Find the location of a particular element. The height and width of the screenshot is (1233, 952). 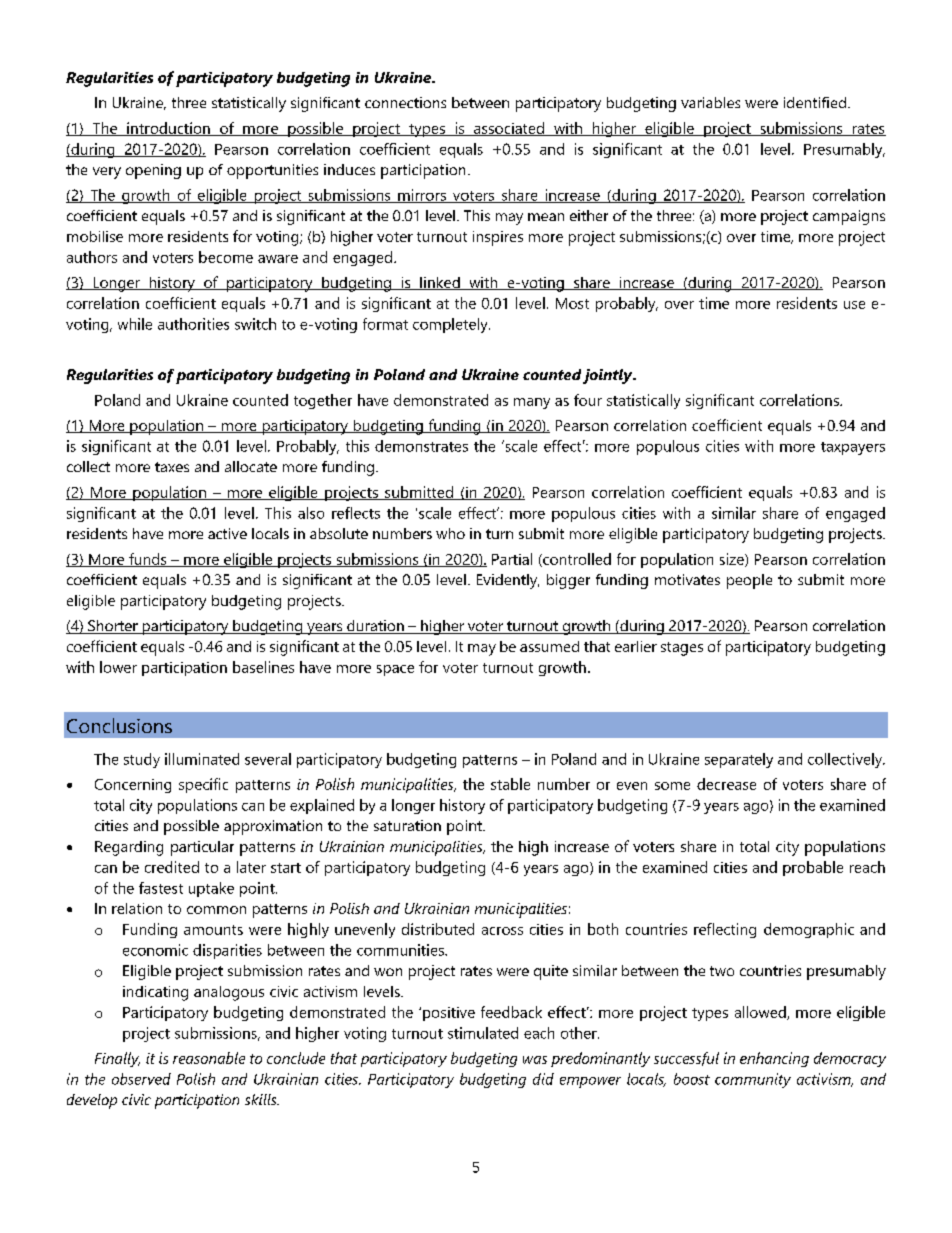

introduction is located at coordinates (168, 129).
